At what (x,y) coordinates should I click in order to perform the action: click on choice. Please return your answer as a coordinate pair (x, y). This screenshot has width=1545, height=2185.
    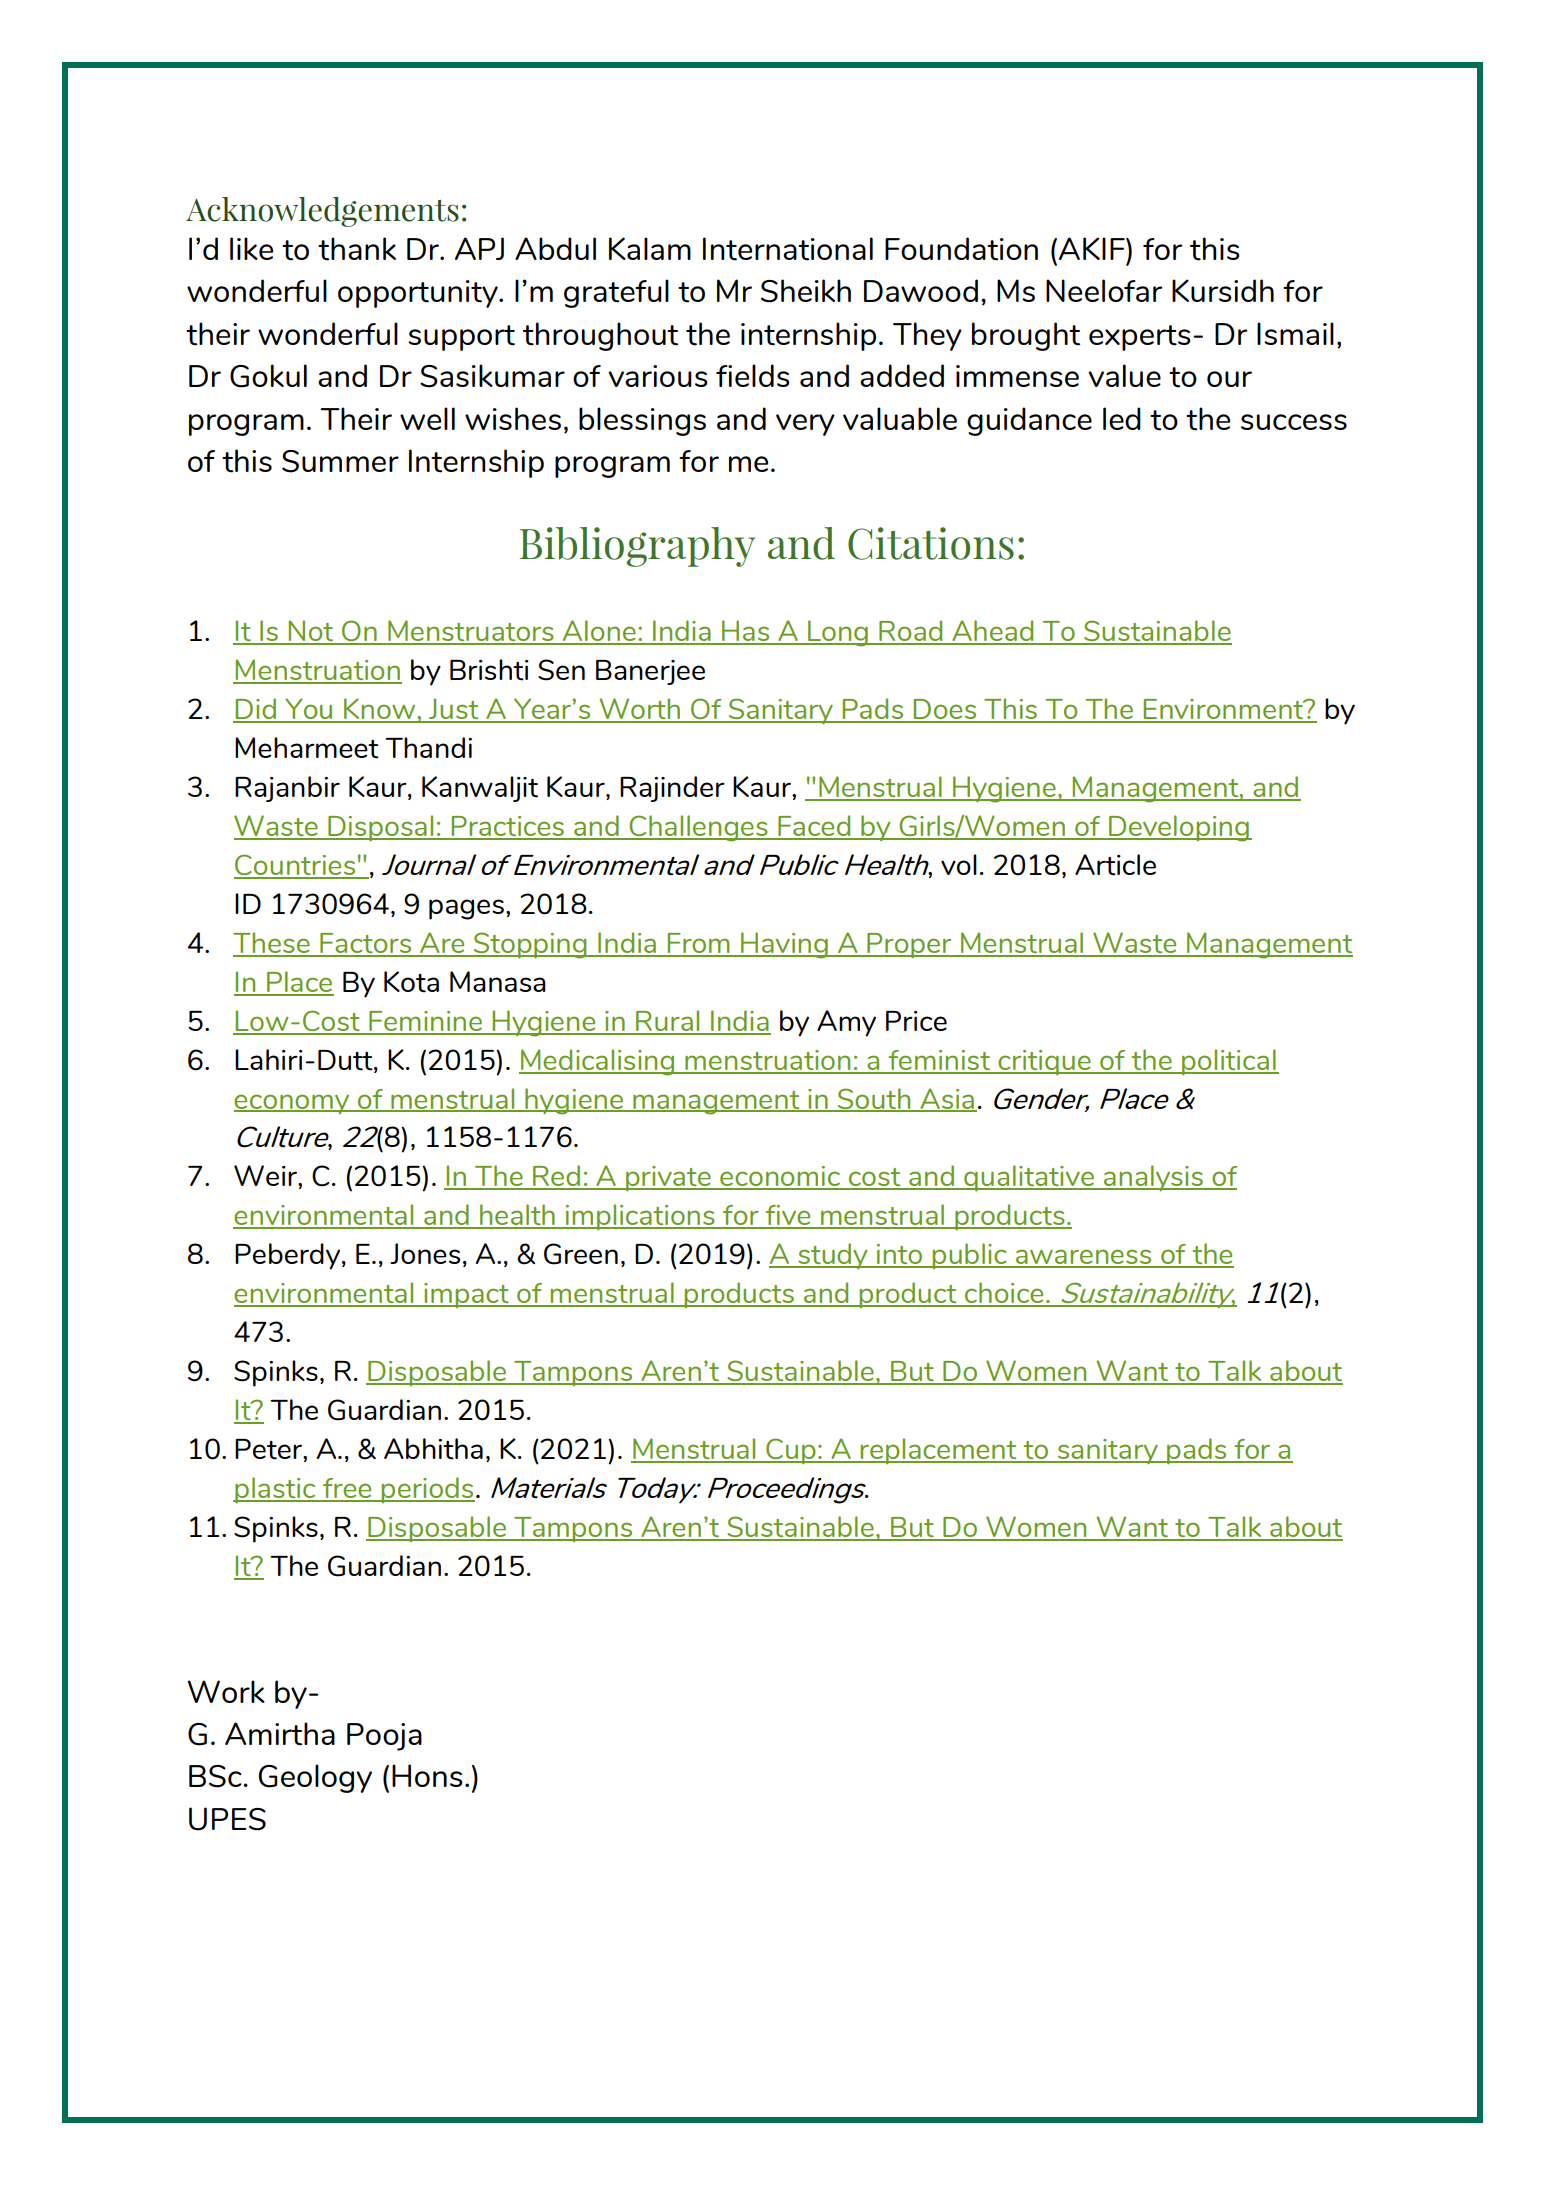
    Looking at the image, I should click on (1004, 1294).
